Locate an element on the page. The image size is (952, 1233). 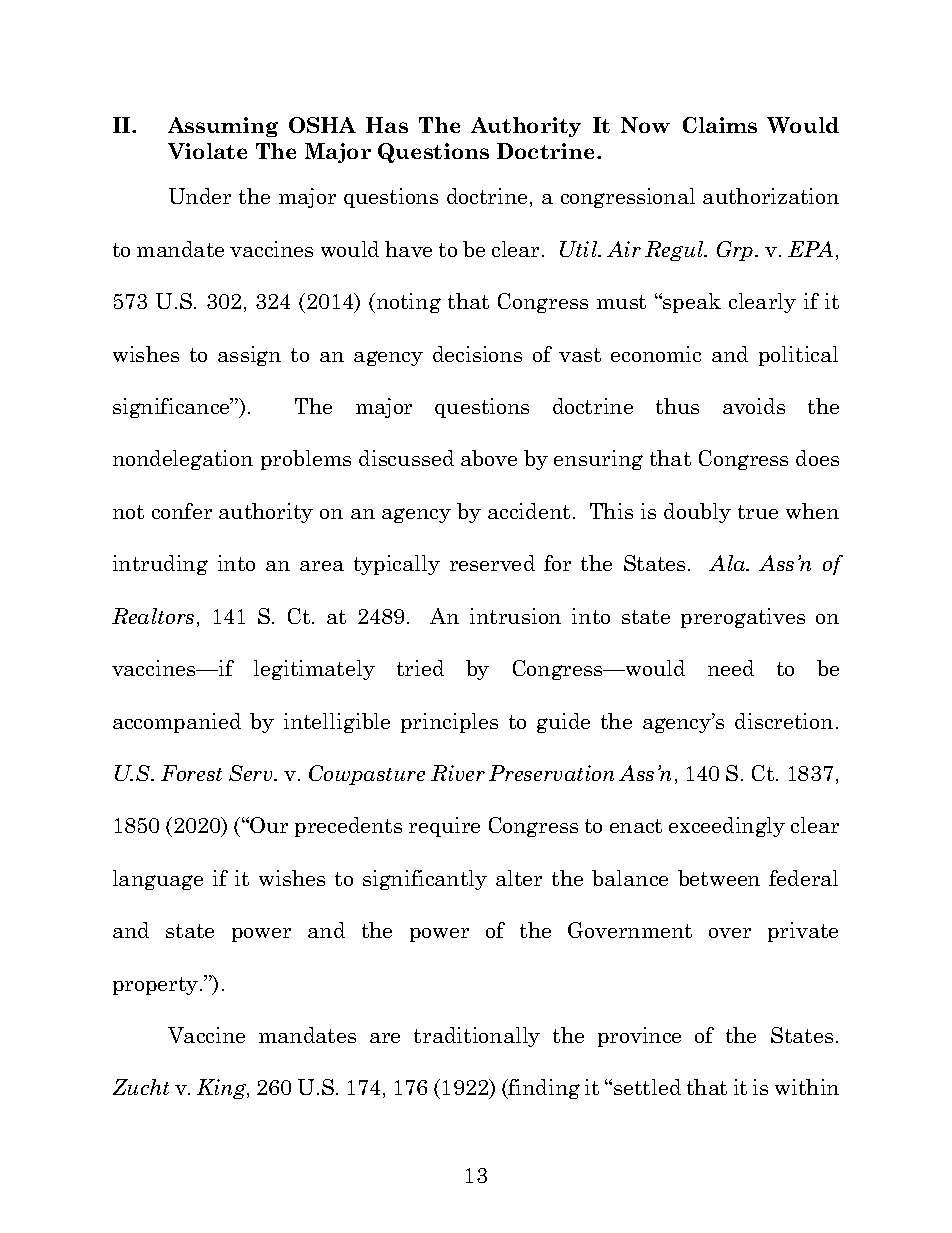
property is located at coordinates (157, 986).
